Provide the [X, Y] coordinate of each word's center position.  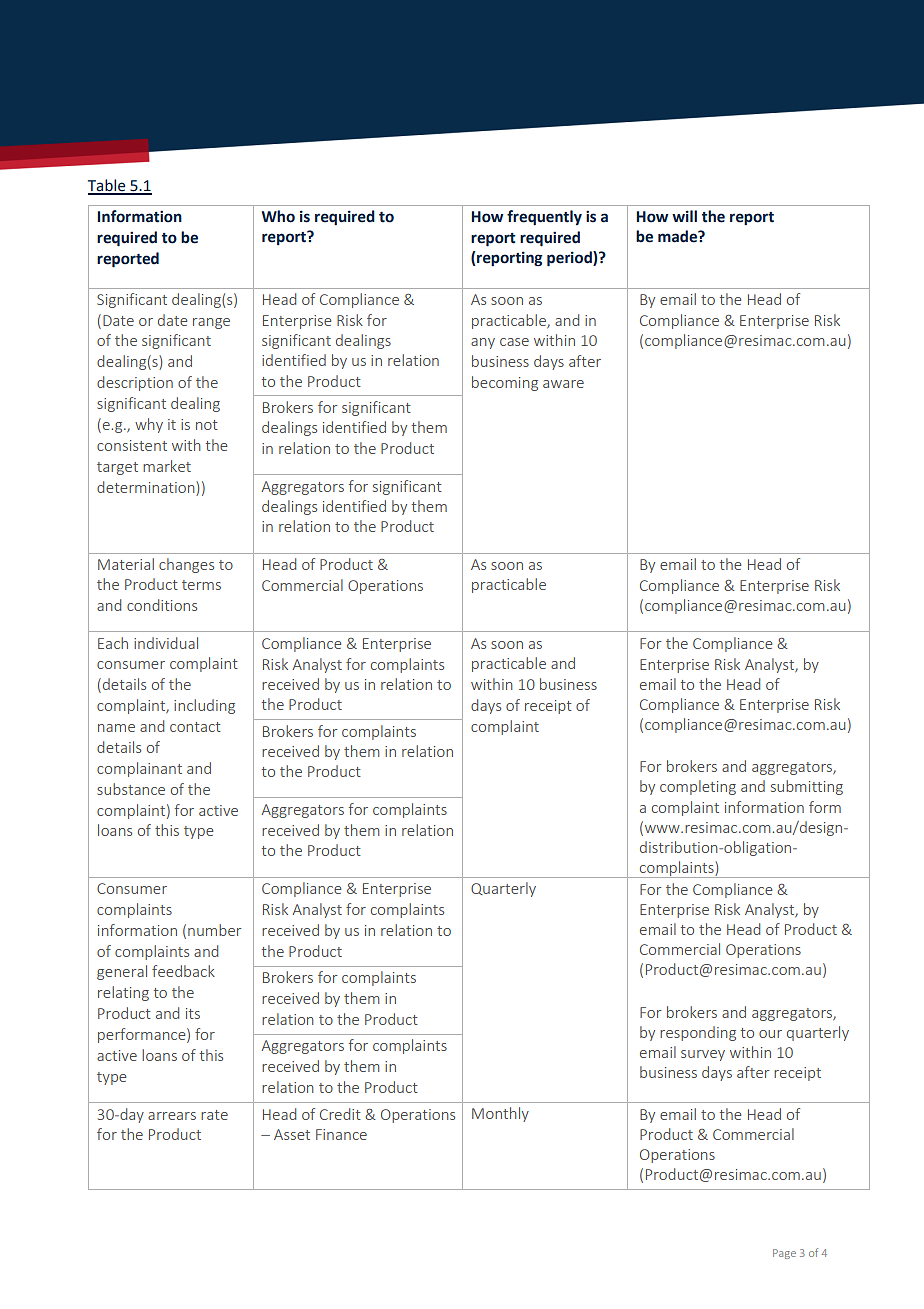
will [684, 216]
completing [698, 787]
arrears [172, 1116]
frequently [544, 217]
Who [278, 216]
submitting [807, 787]
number [214, 930]
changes [186, 565]
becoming [505, 383]
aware [563, 384]
